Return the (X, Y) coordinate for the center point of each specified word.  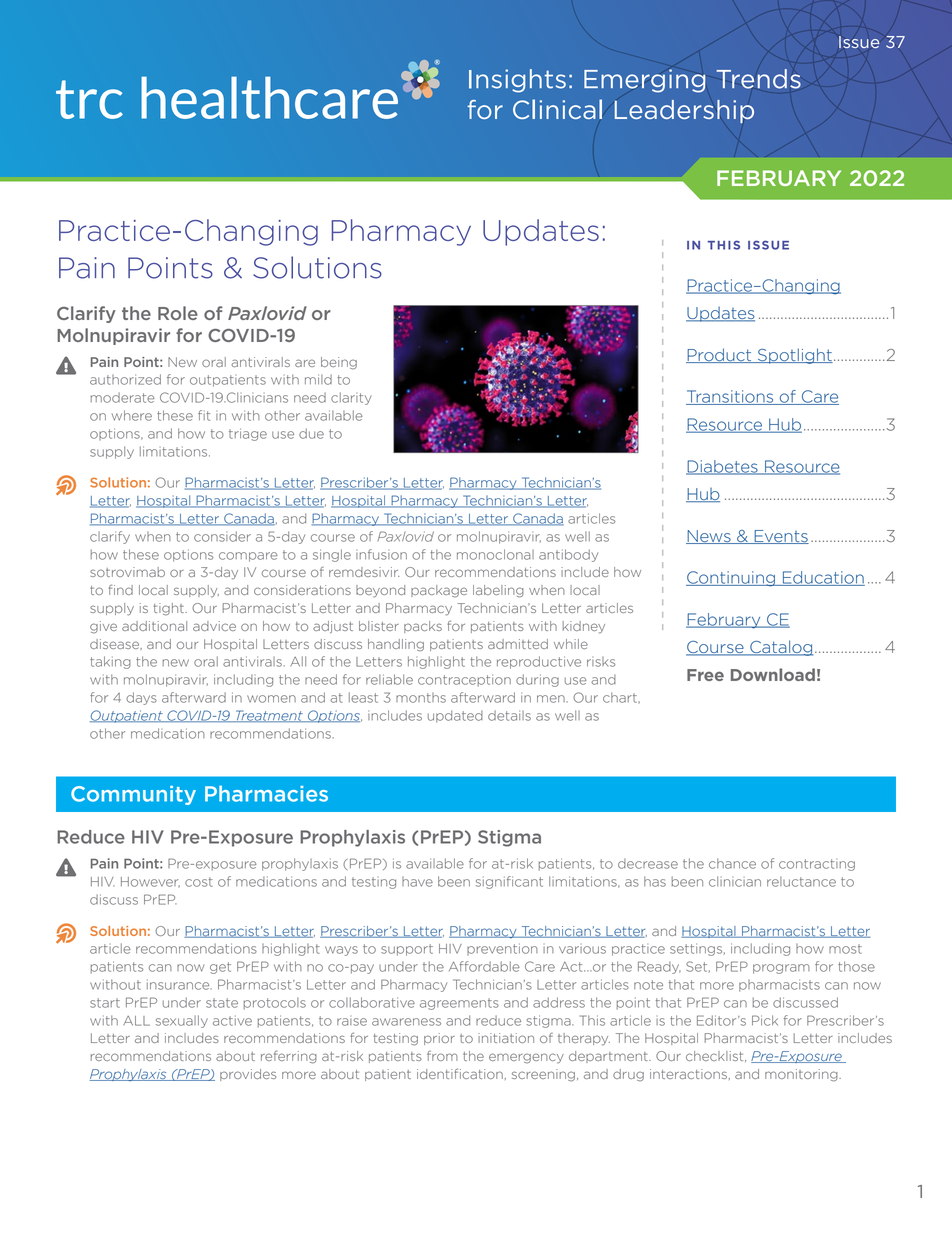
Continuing (731, 579)
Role (178, 313)
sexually (182, 1021)
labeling (498, 591)
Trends (758, 79)
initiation (506, 1038)
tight (170, 609)
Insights (517, 81)
